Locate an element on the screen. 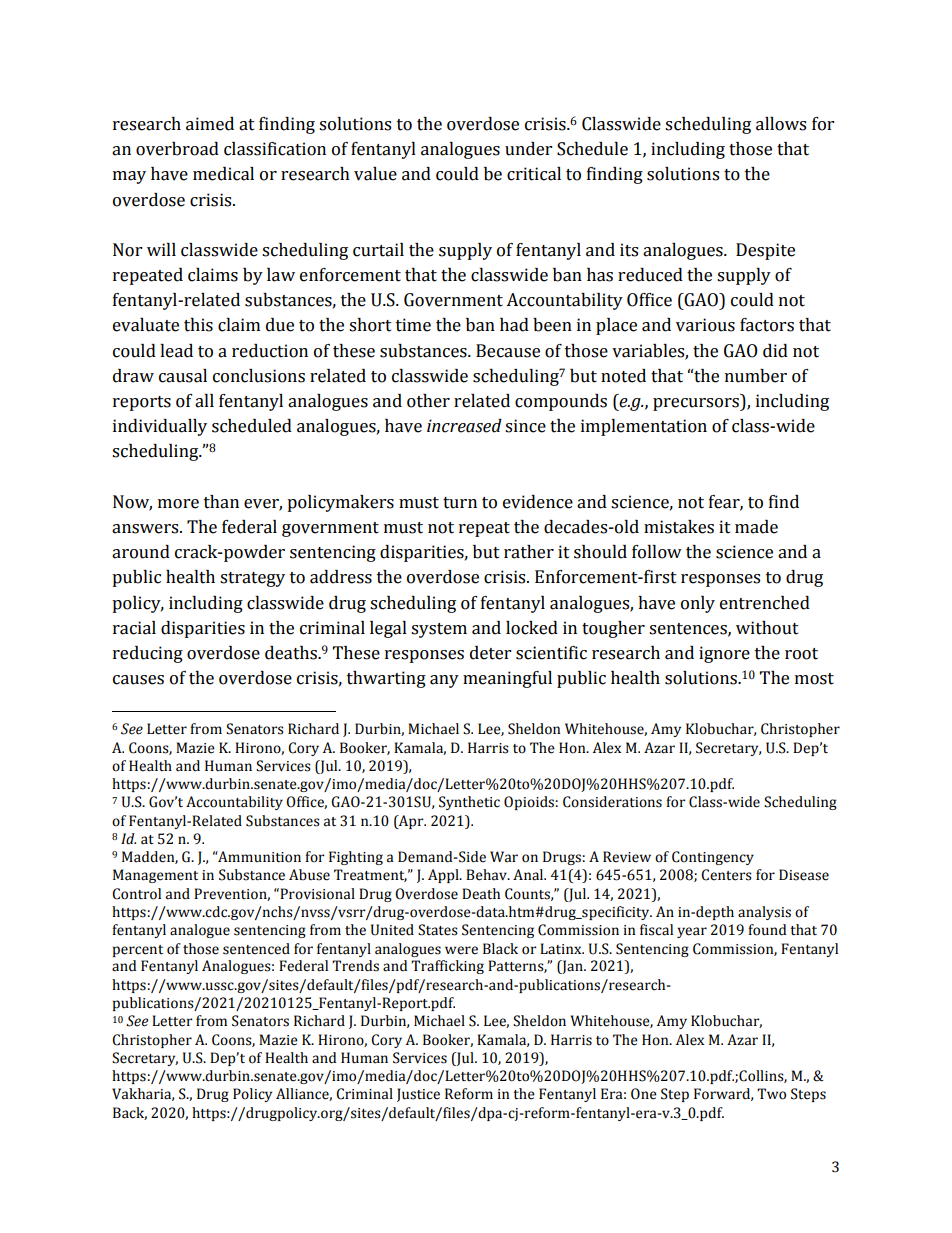  this is located at coordinates (198, 325).
